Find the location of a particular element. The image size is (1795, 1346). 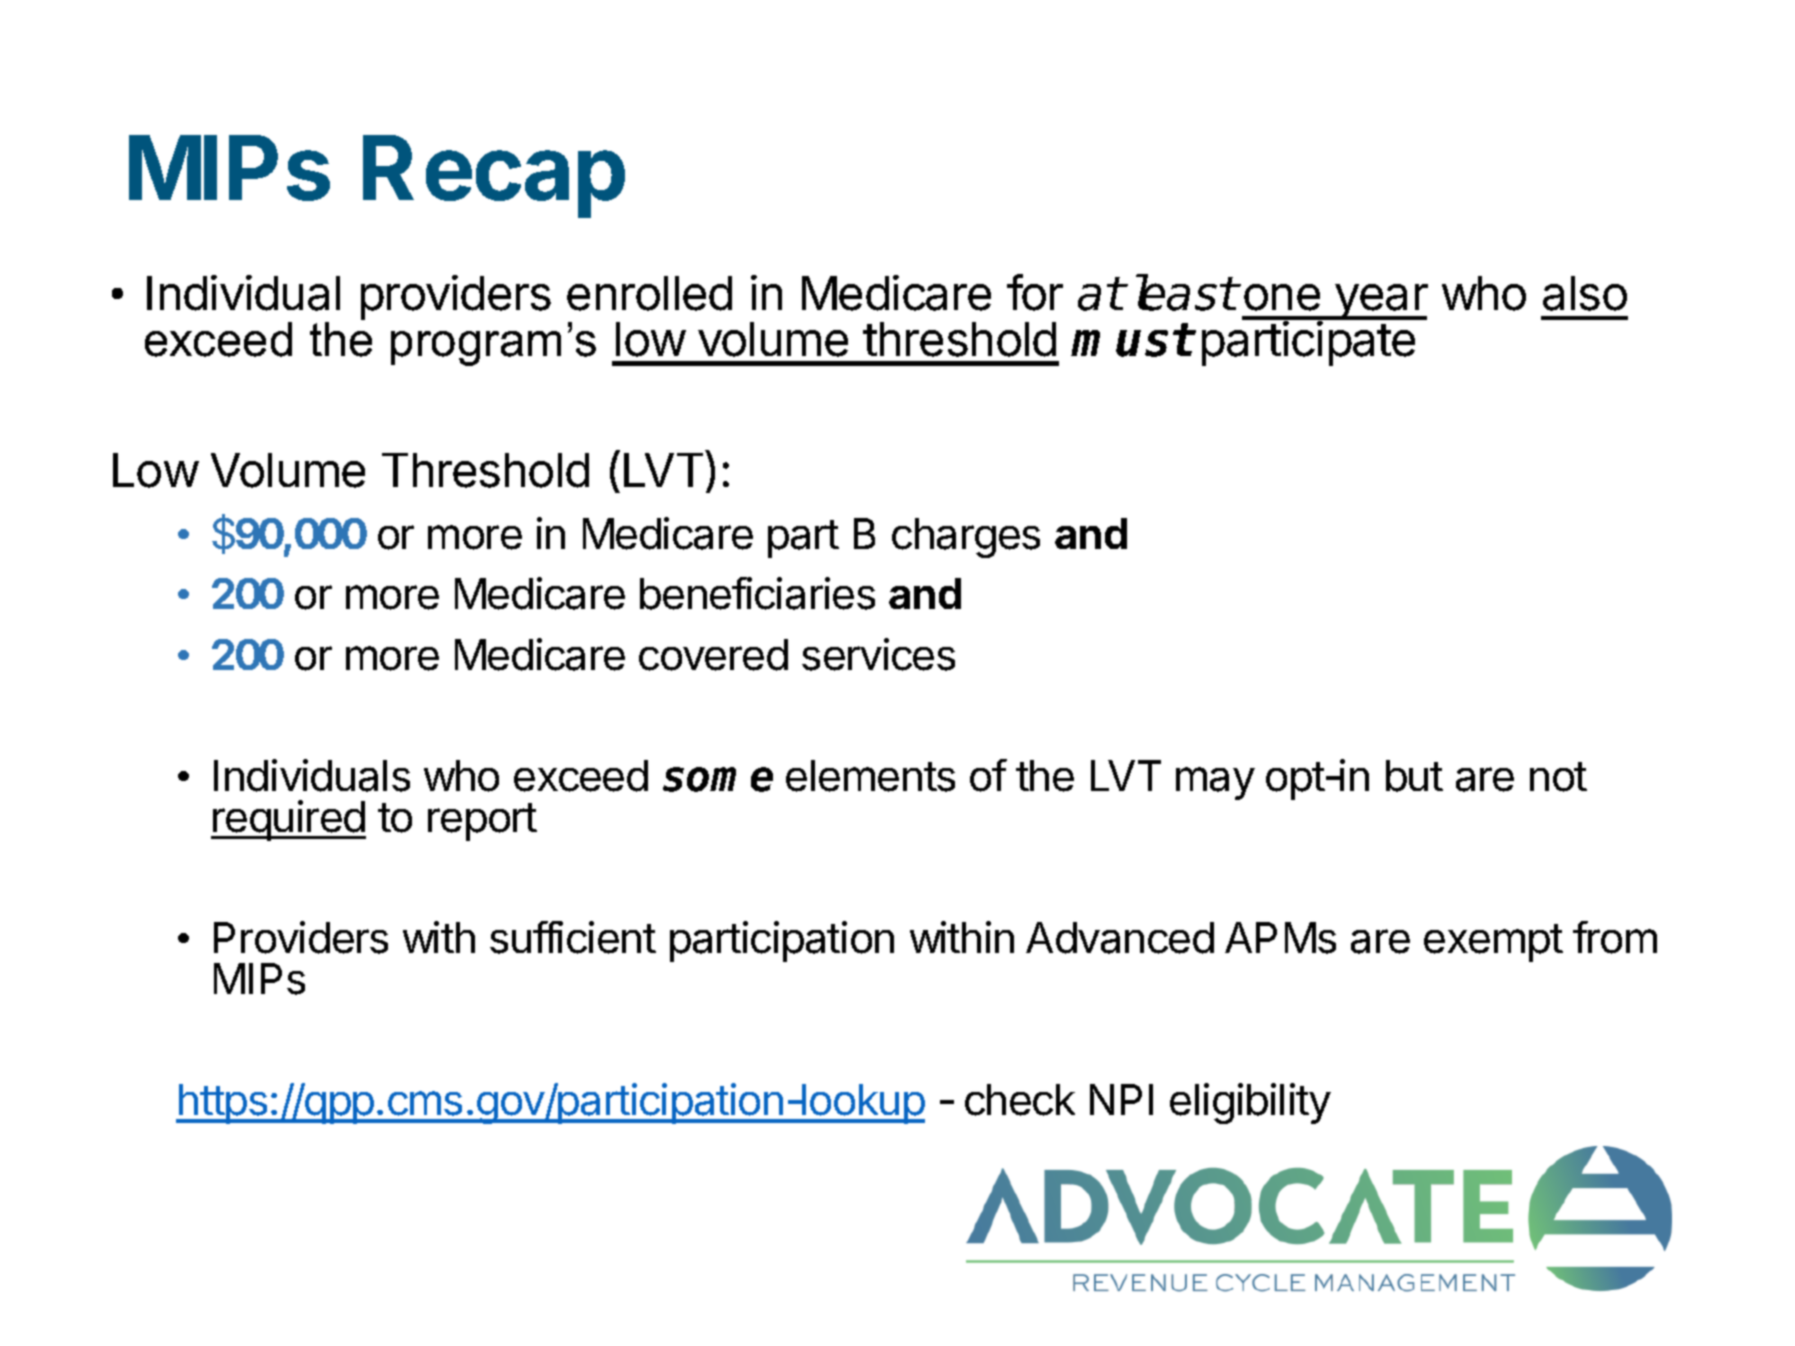

year is located at coordinates (1380, 302).
